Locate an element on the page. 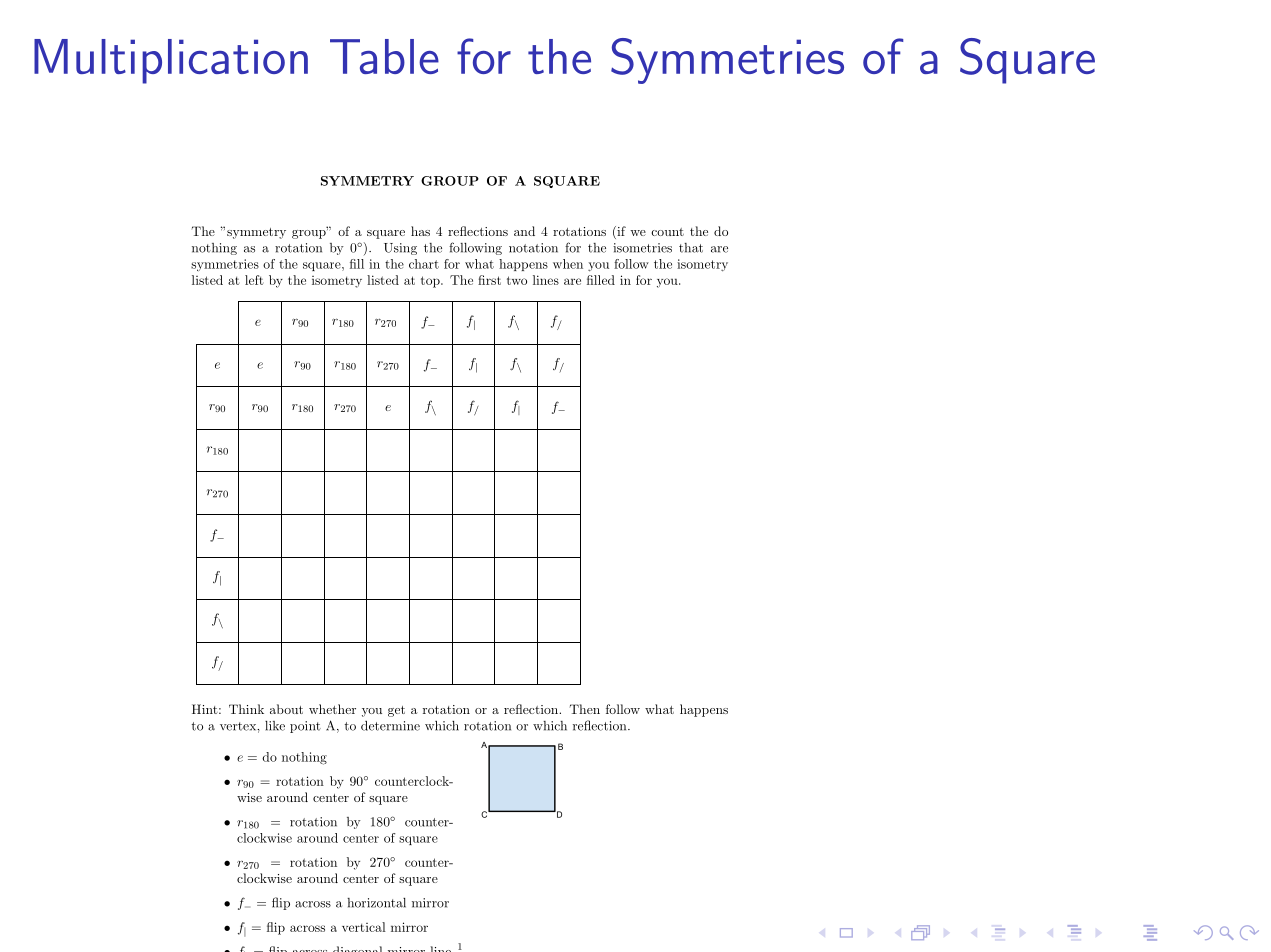 The height and width of the document is (952, 1271). top is located at coordinates (431, 282).
